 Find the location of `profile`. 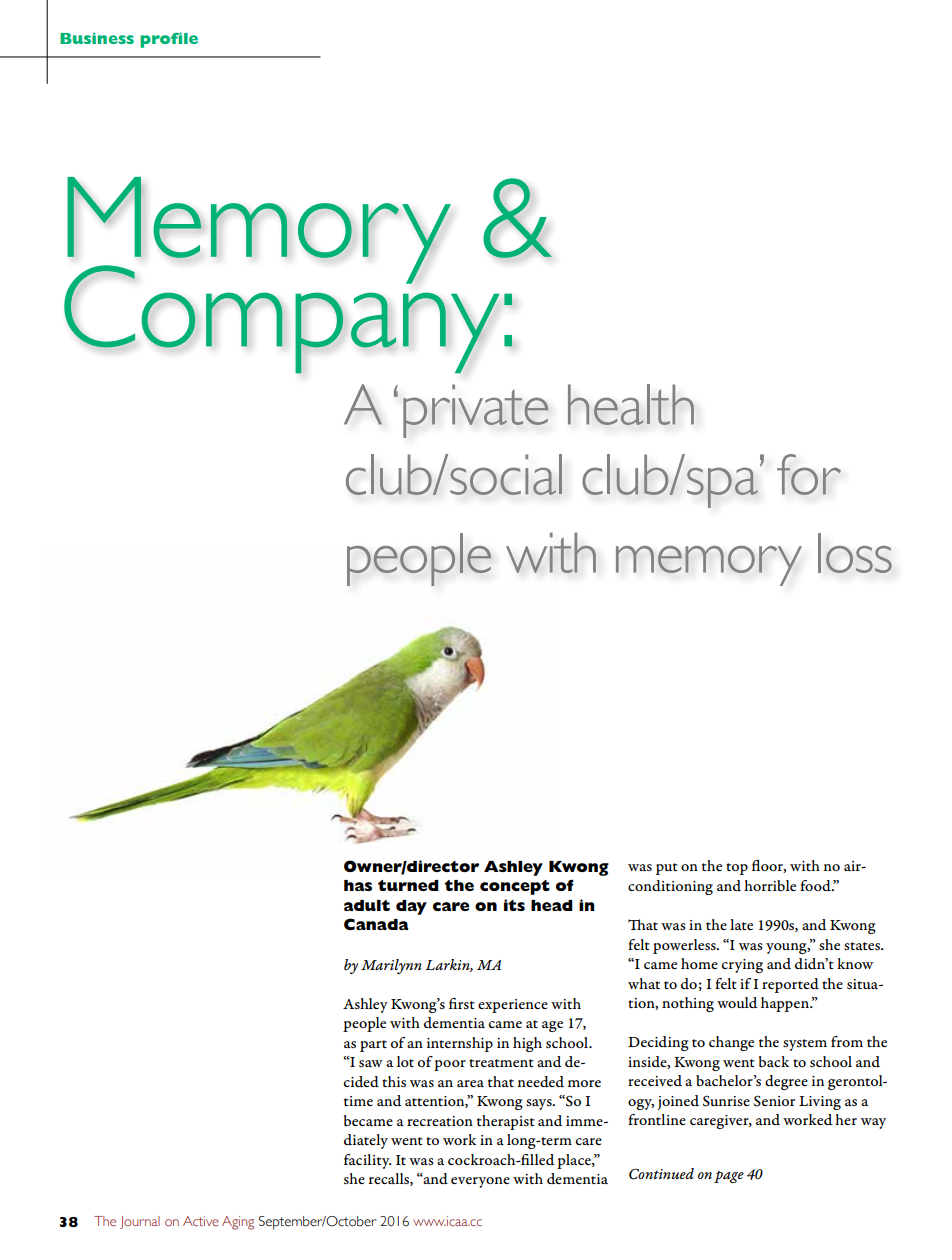

profile is located at coordinates (169, 40).
